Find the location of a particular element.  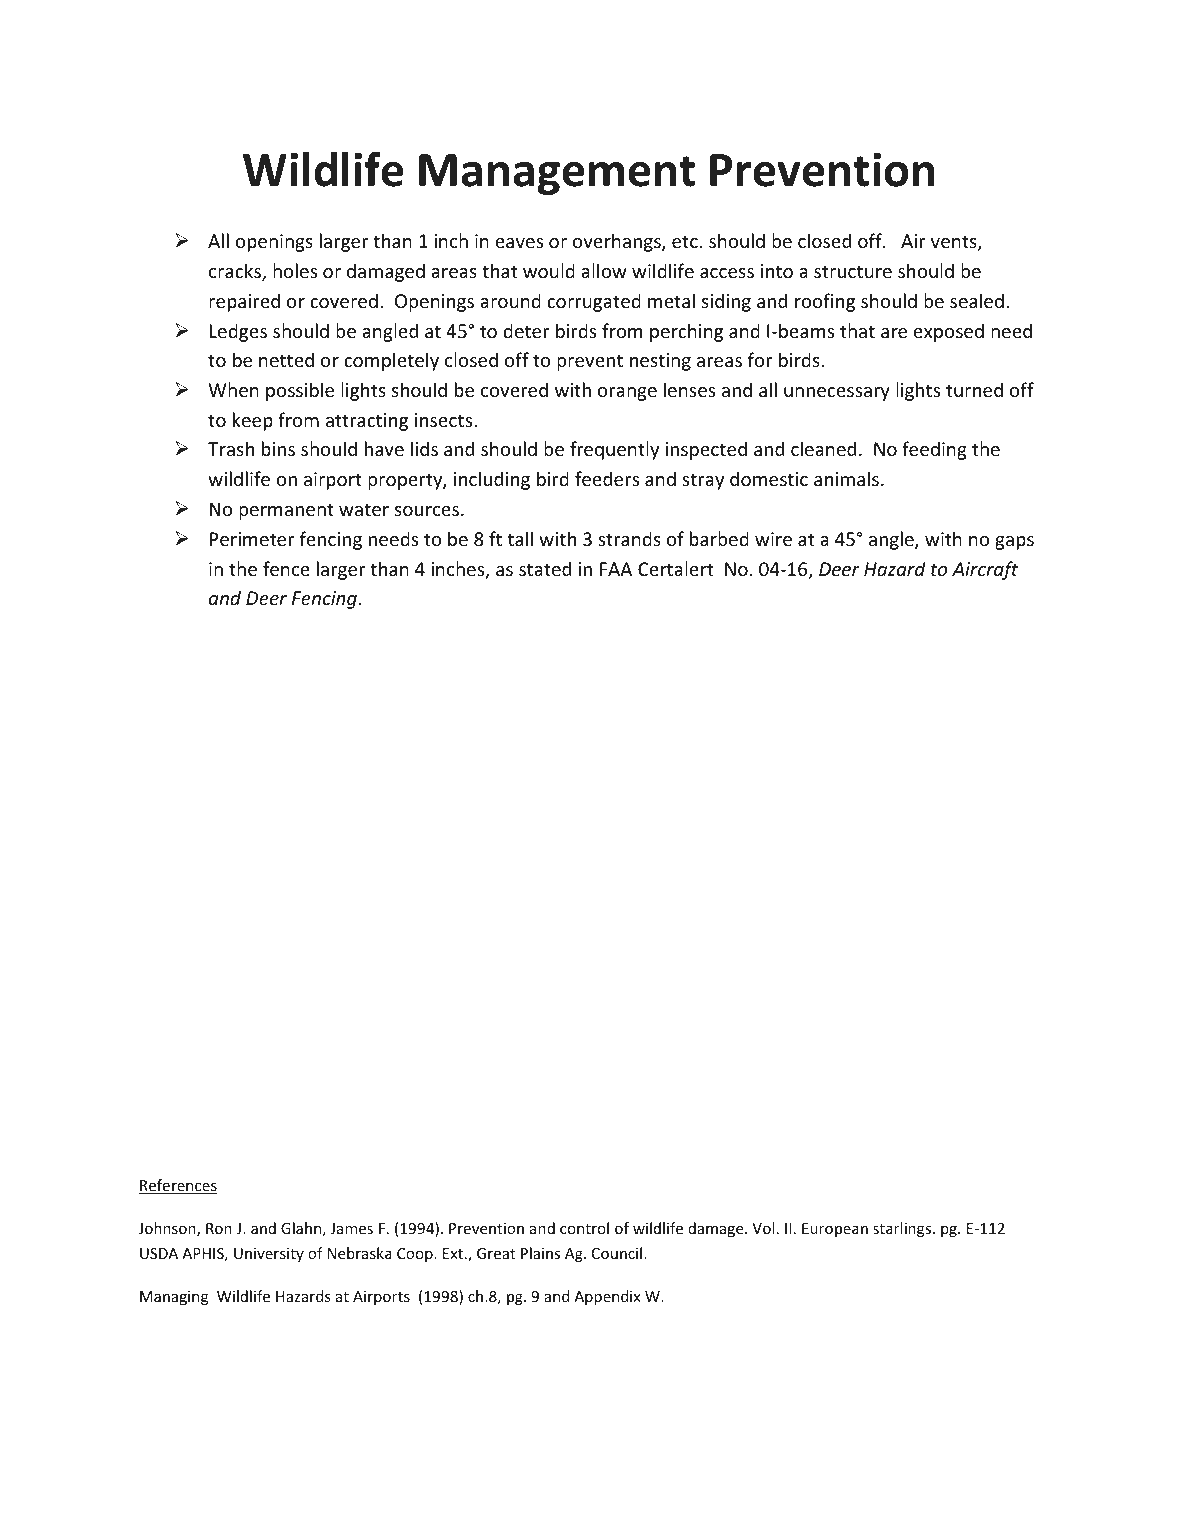

structure is located at coordinates (853, 271).
